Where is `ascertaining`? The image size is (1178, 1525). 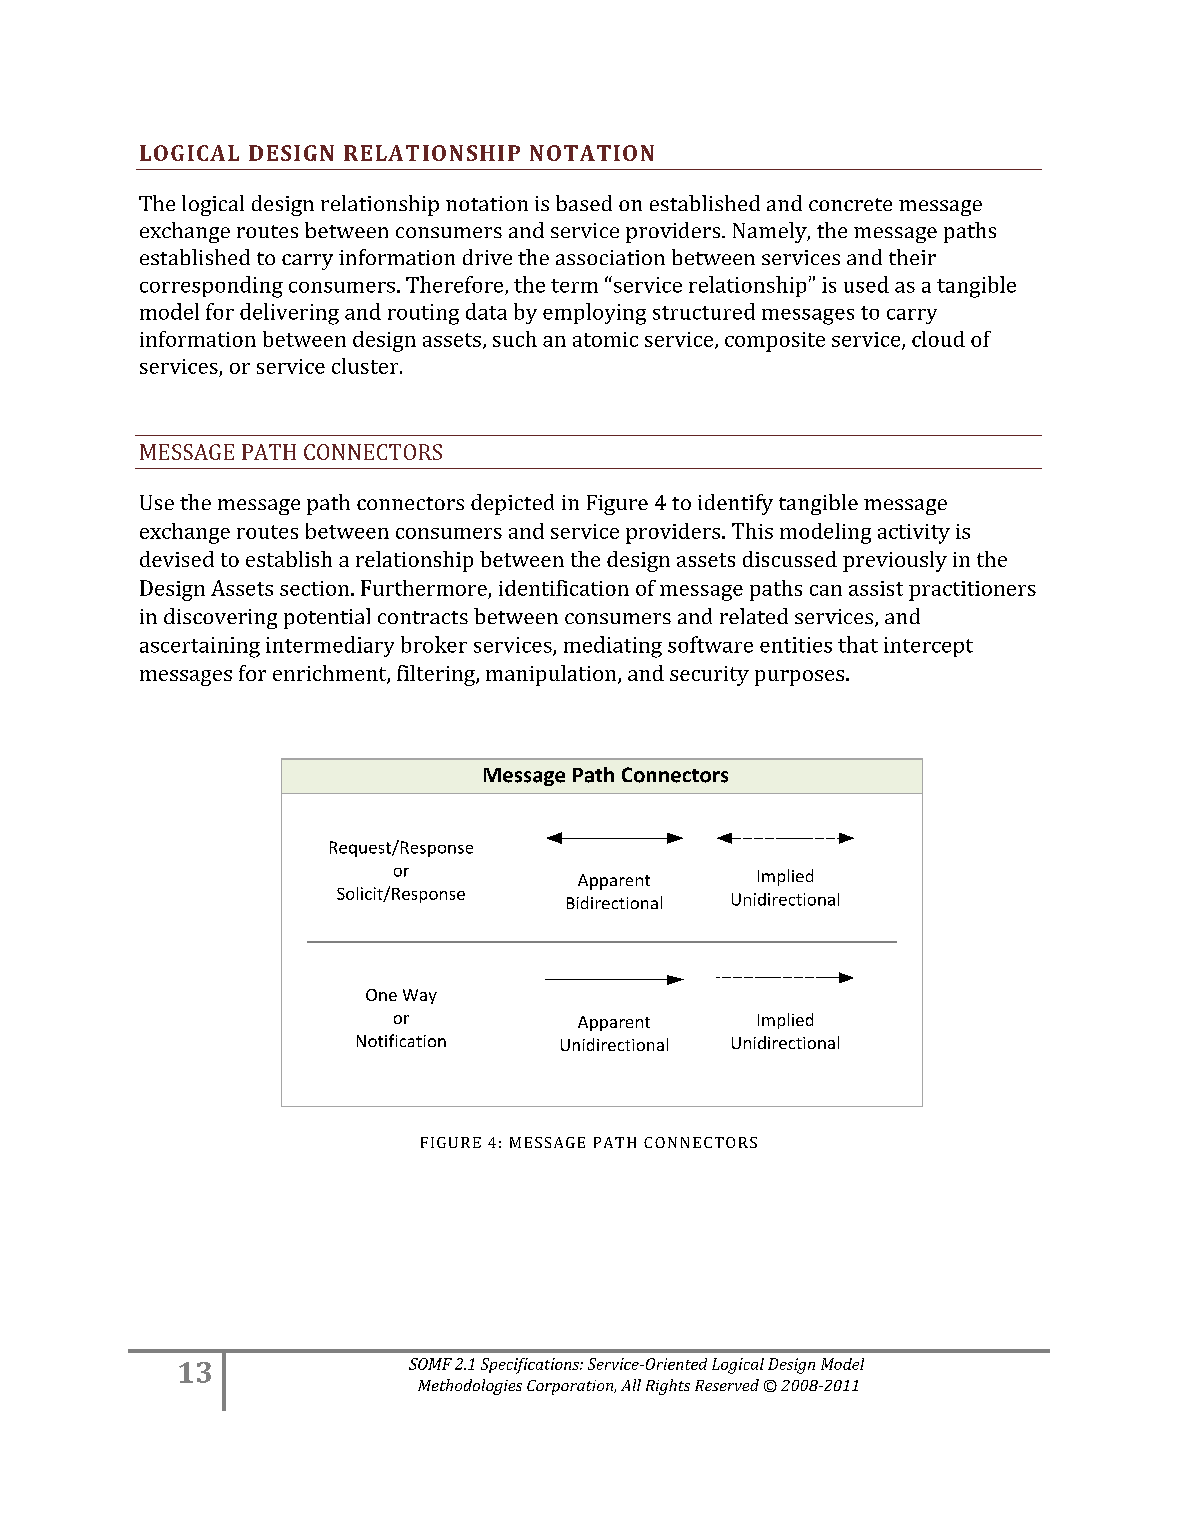
ascertaining is located at coordinates (200, 647).
